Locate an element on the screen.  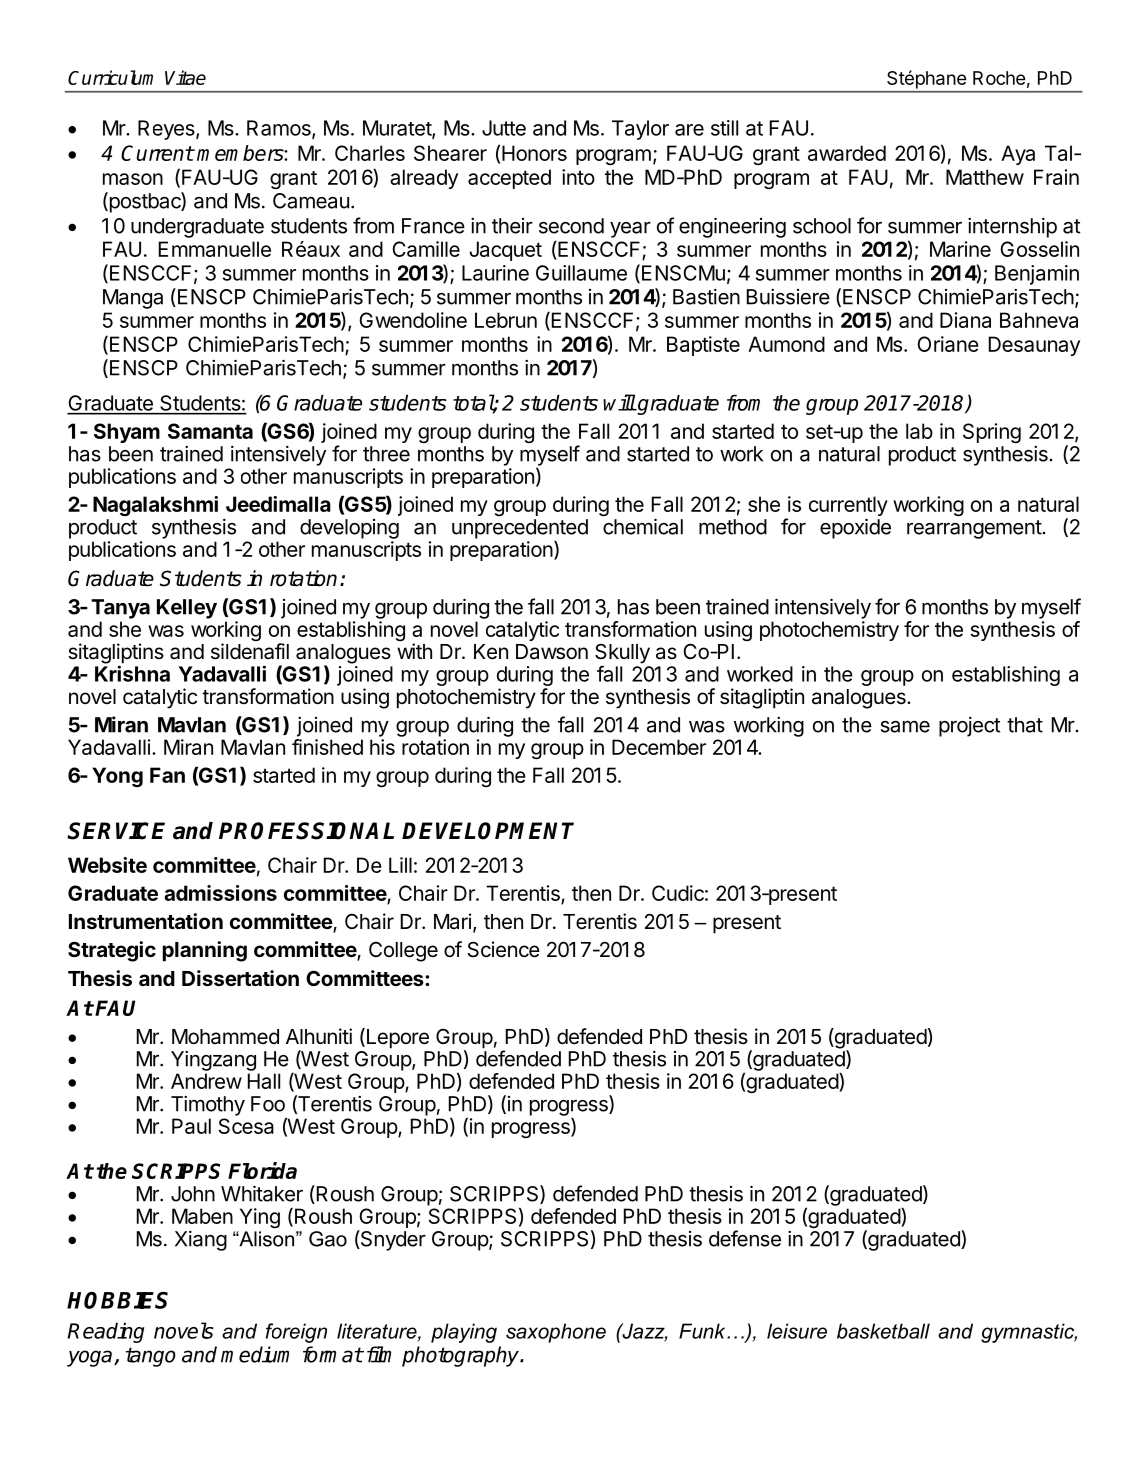
basketball is located at coordinates (883, 1331).
